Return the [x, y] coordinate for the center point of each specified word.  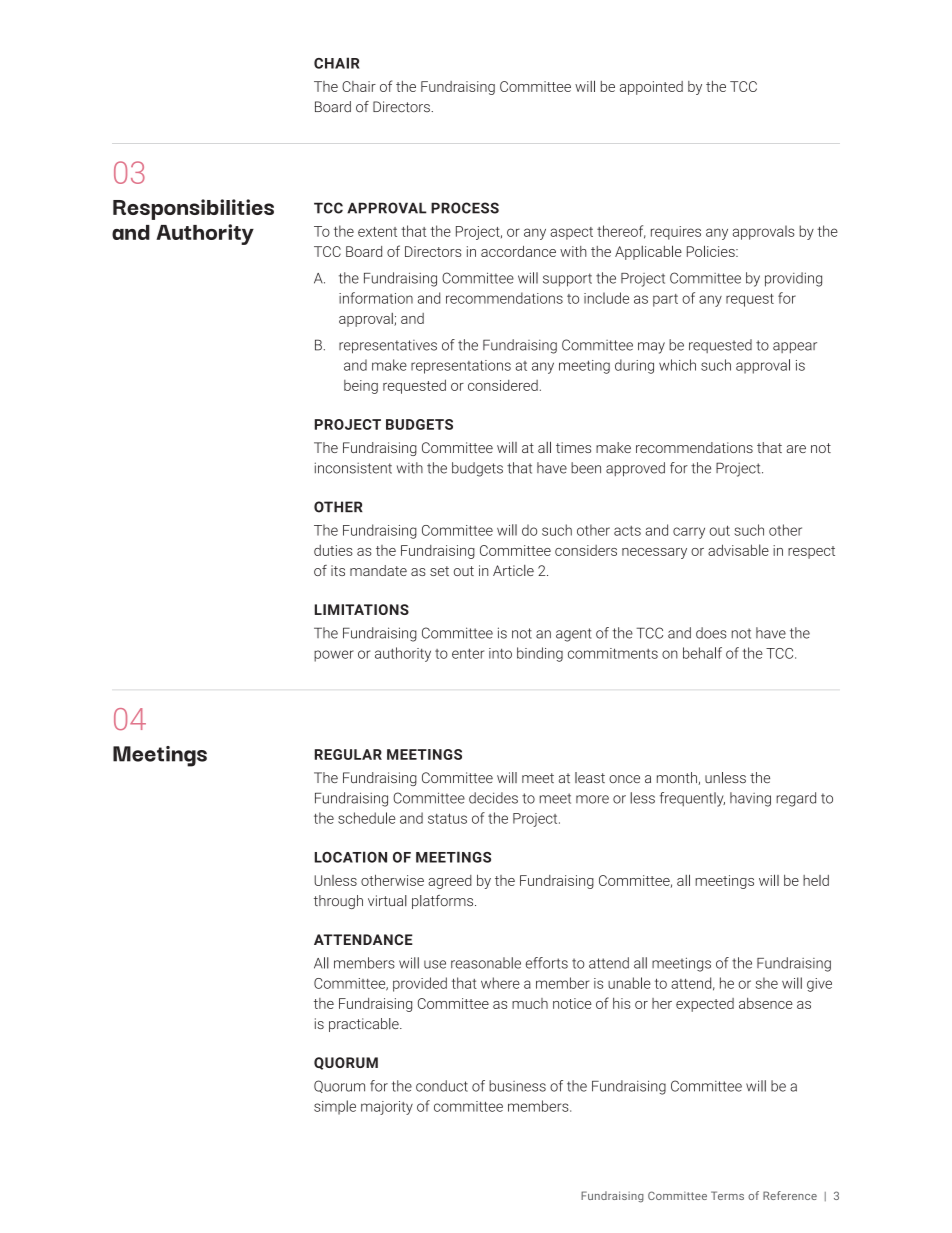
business [517, 1086]
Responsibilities [193, 209]
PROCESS [465, 208]
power [334, 656]
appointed [651, 88]
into [500, 653]
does [711, 633]
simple [335, 1107]
